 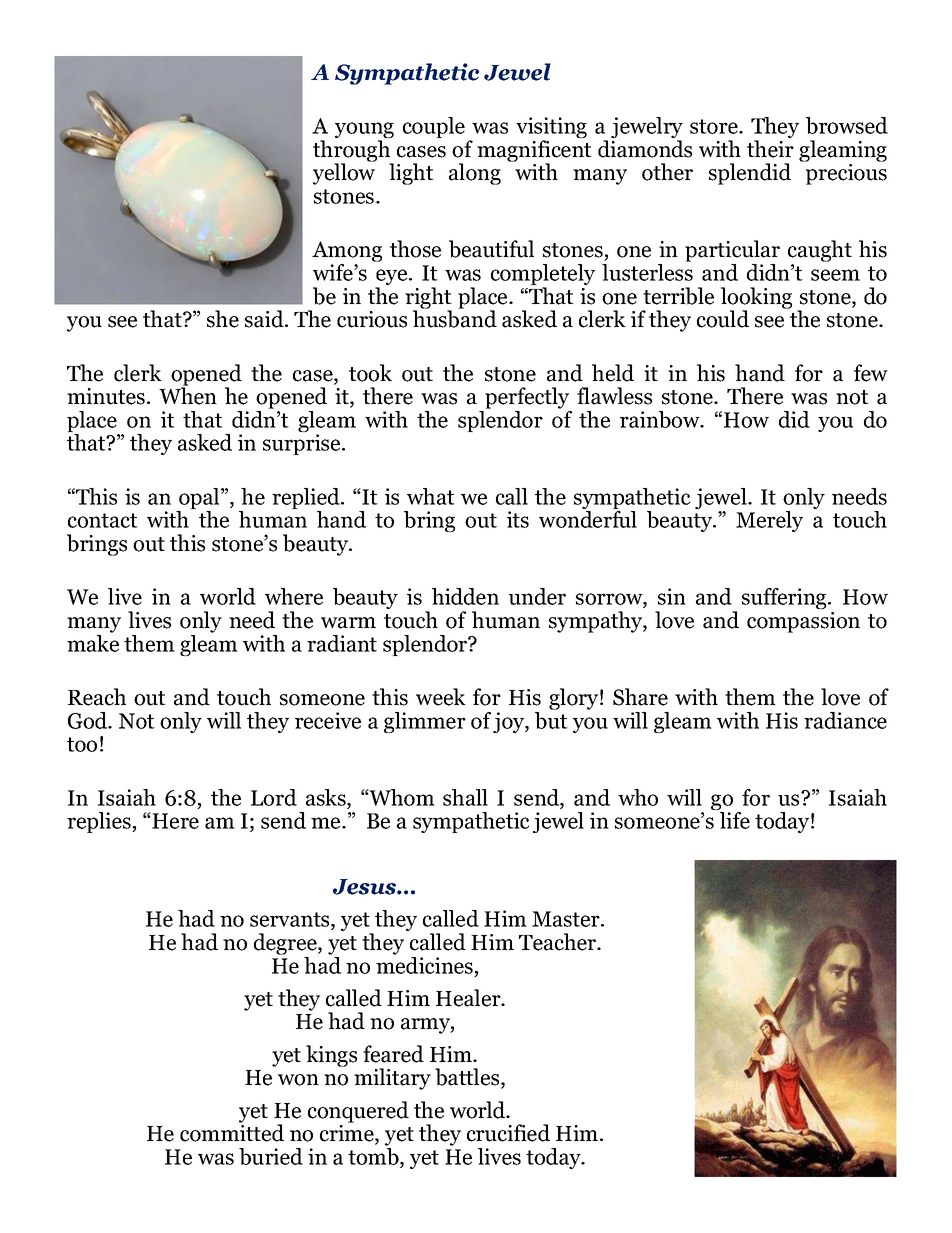 What do you see at coordinates (475, 174) in the screenshot?
I see `along` at bounding box center [475, 174].
